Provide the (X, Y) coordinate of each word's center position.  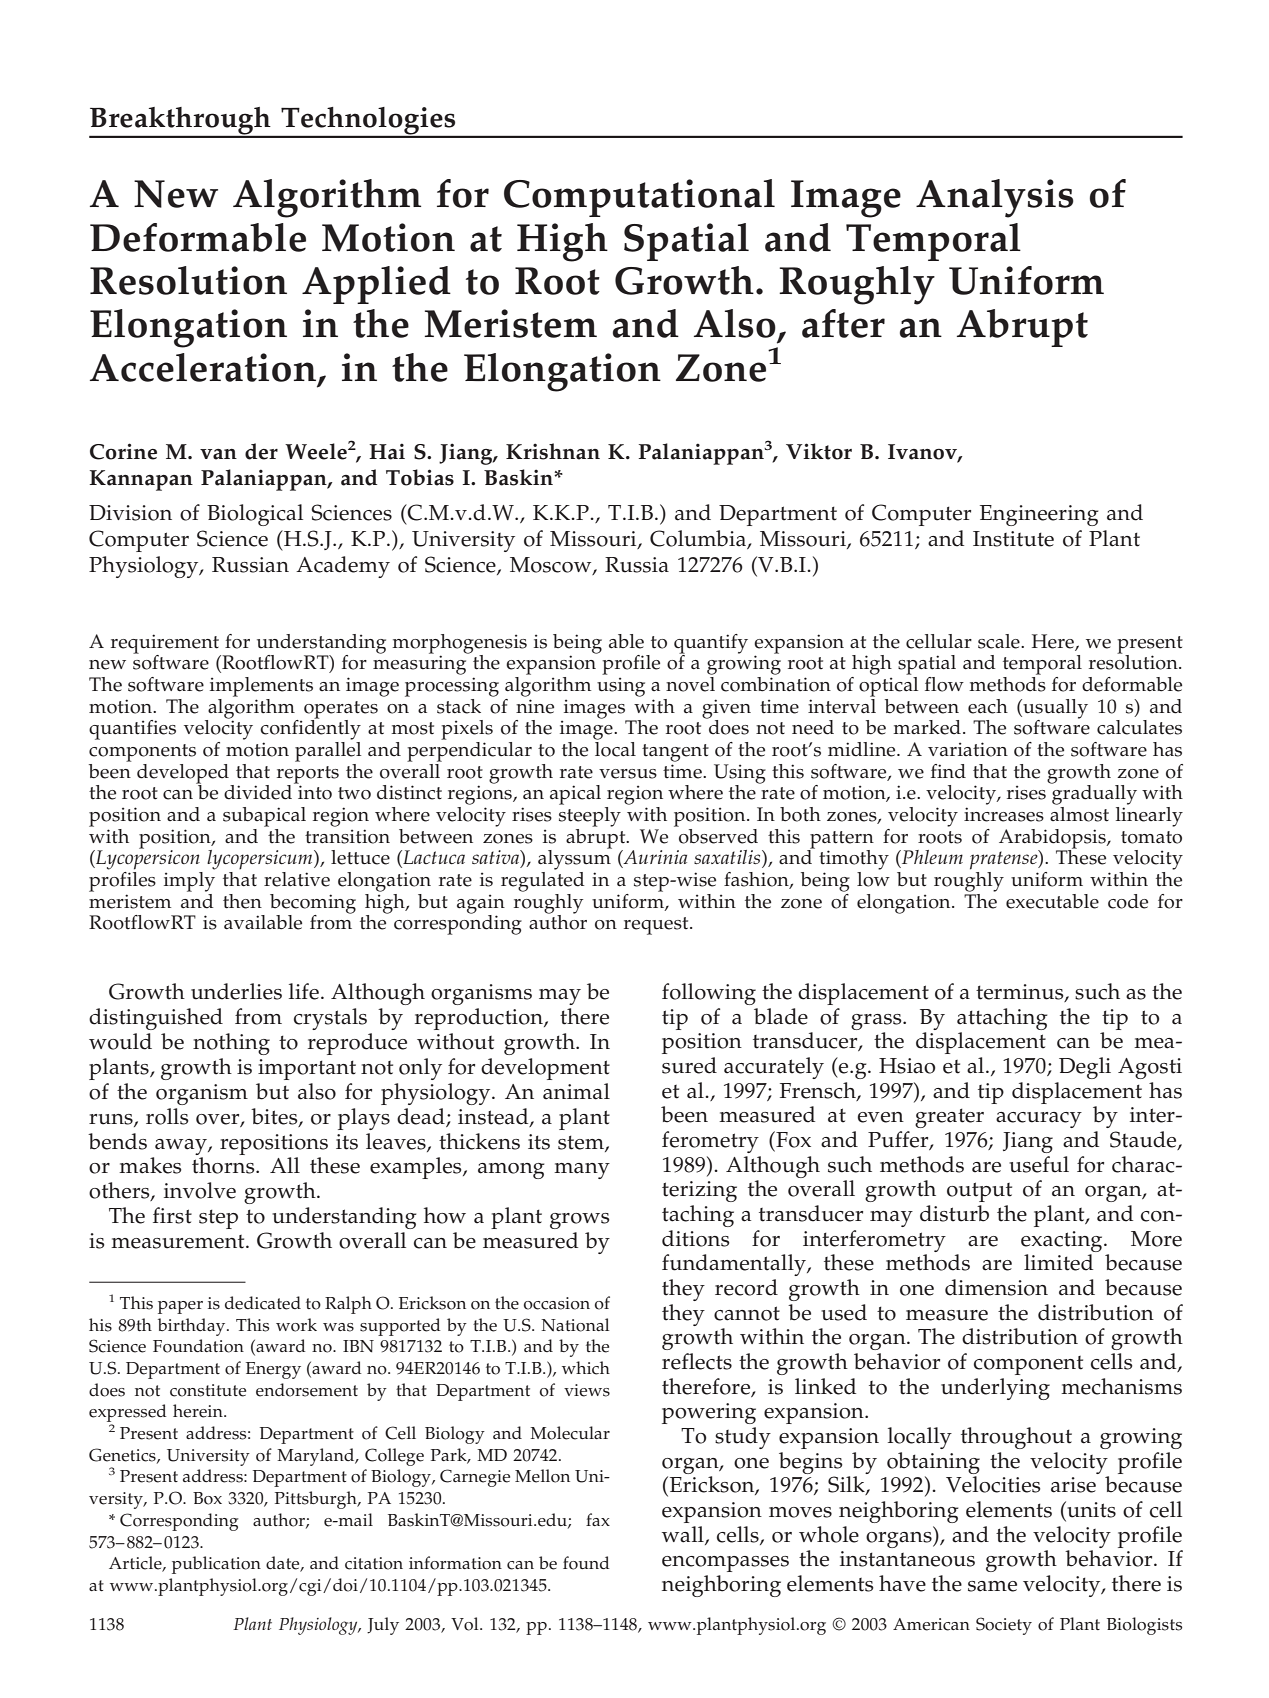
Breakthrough (181, 122)
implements (261, 687)
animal (576, 1091)
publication (216, 1565)
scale (1000, 641)
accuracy (1039, 1120)
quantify (711, 645)
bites (275, 1117)
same (992, 1586)
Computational (639, 198)
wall (684, 1535)
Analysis (995, 198)
